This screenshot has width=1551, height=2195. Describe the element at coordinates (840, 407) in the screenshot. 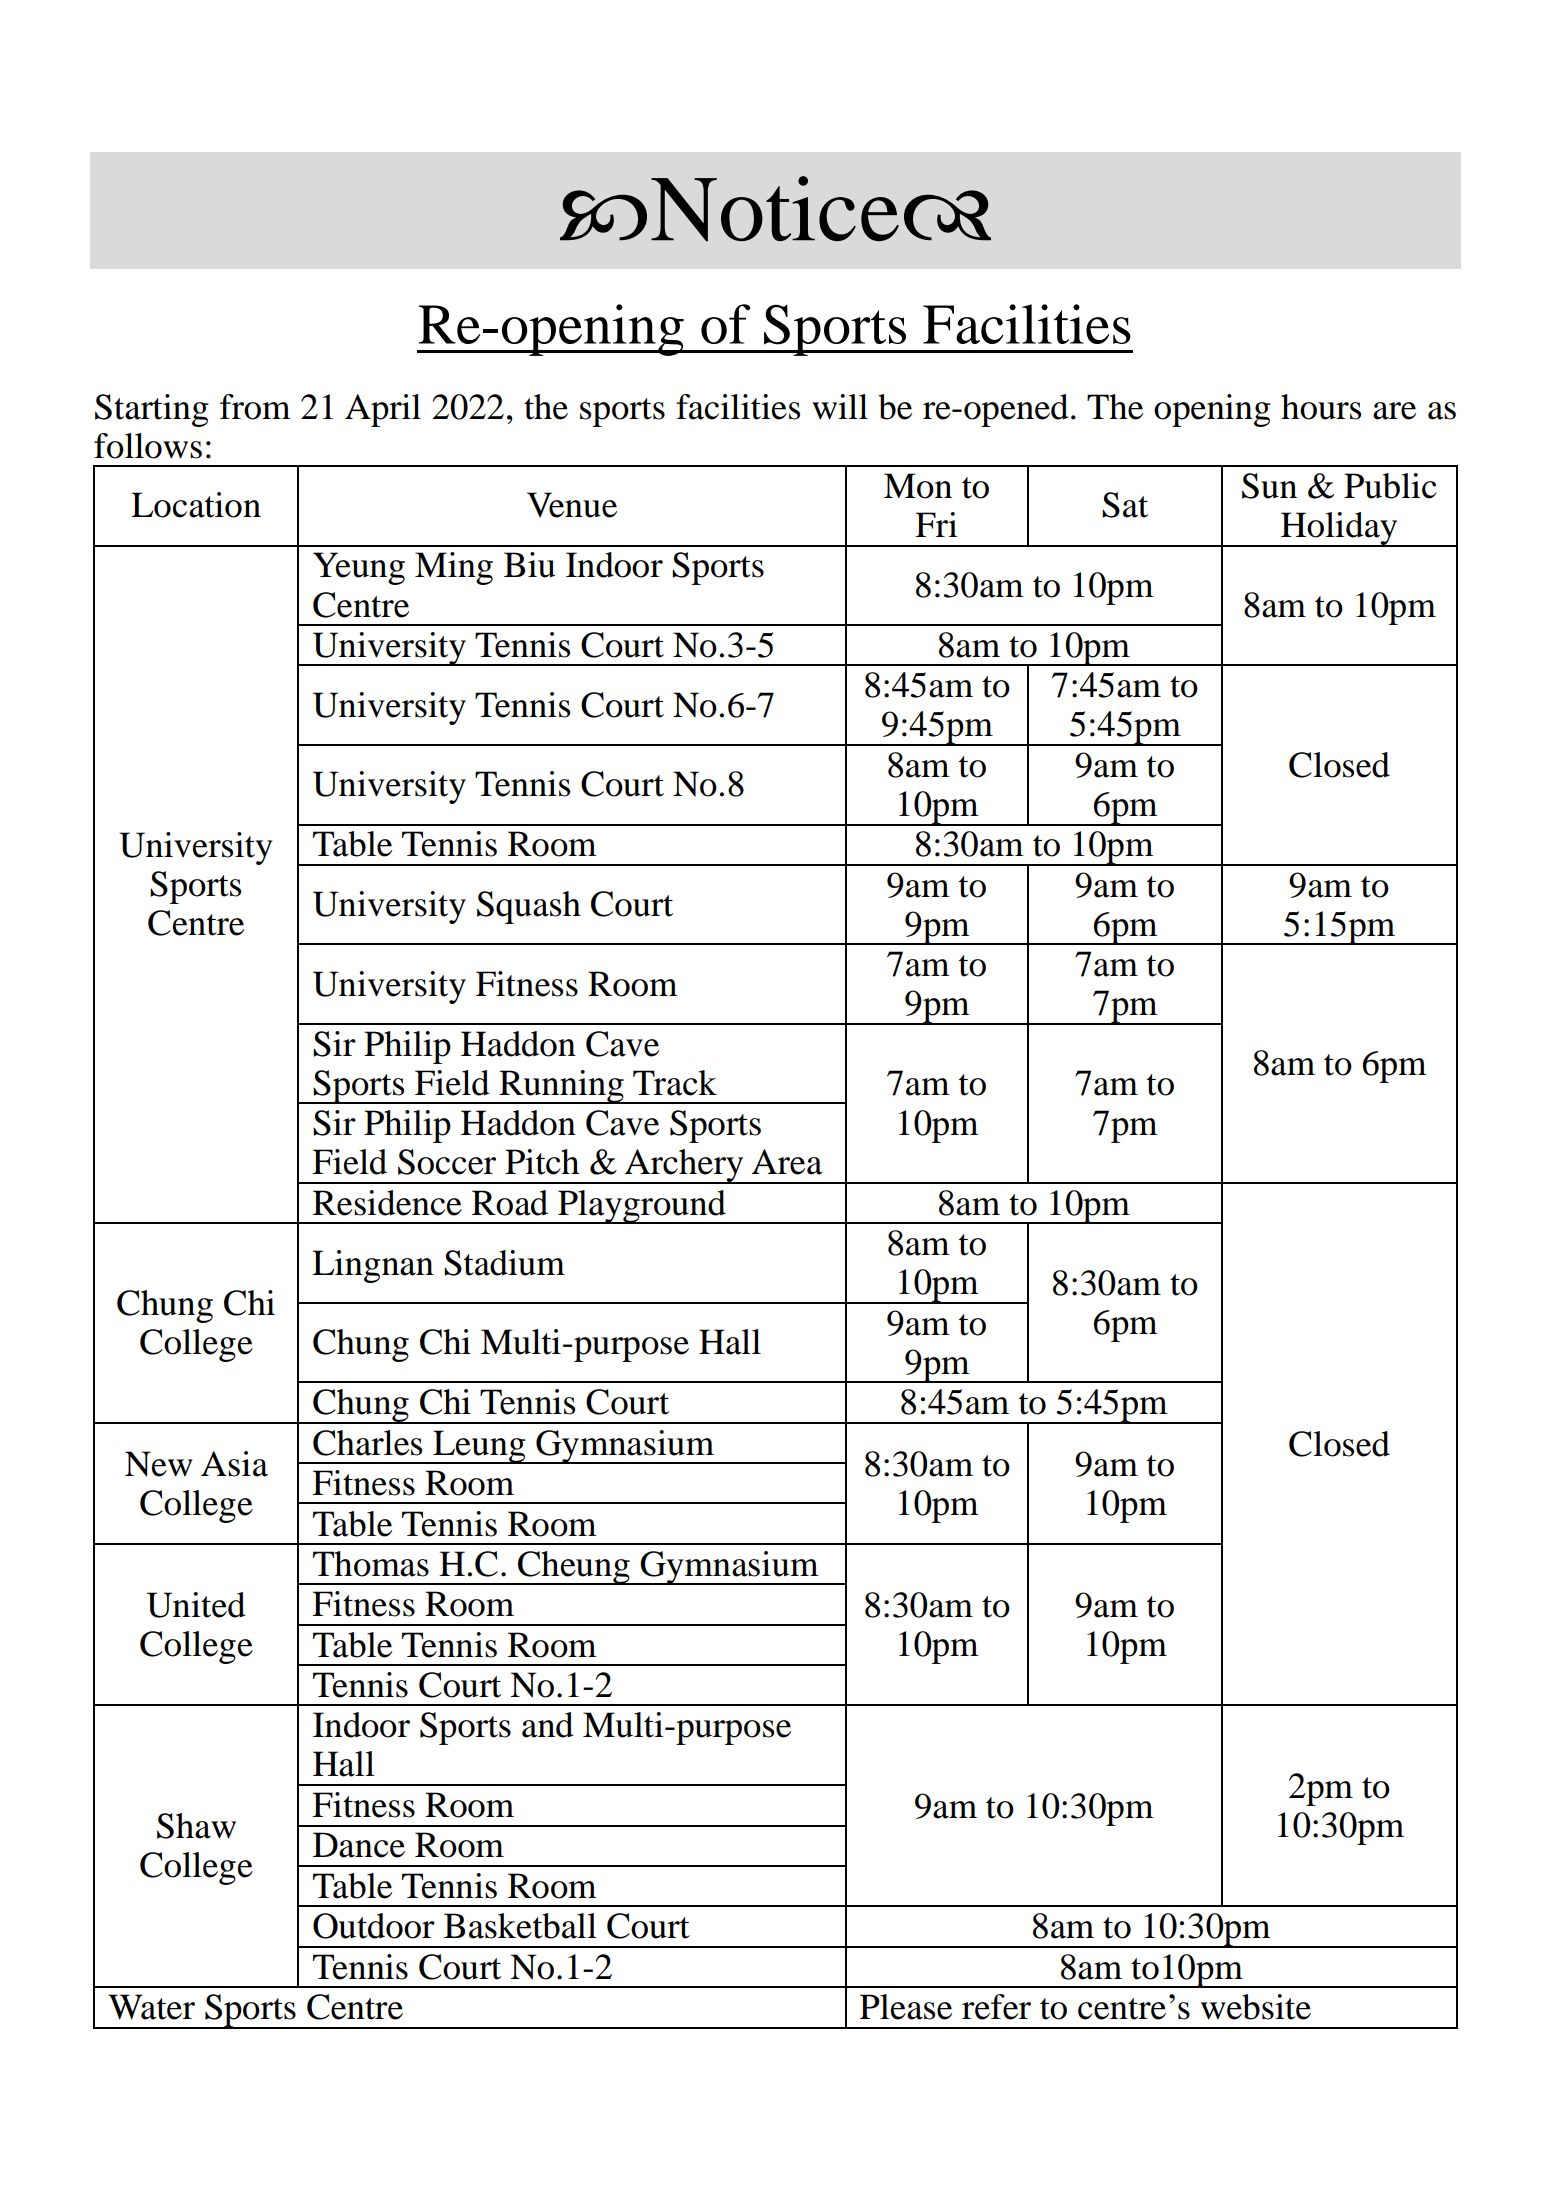

I see `will` at that location.
